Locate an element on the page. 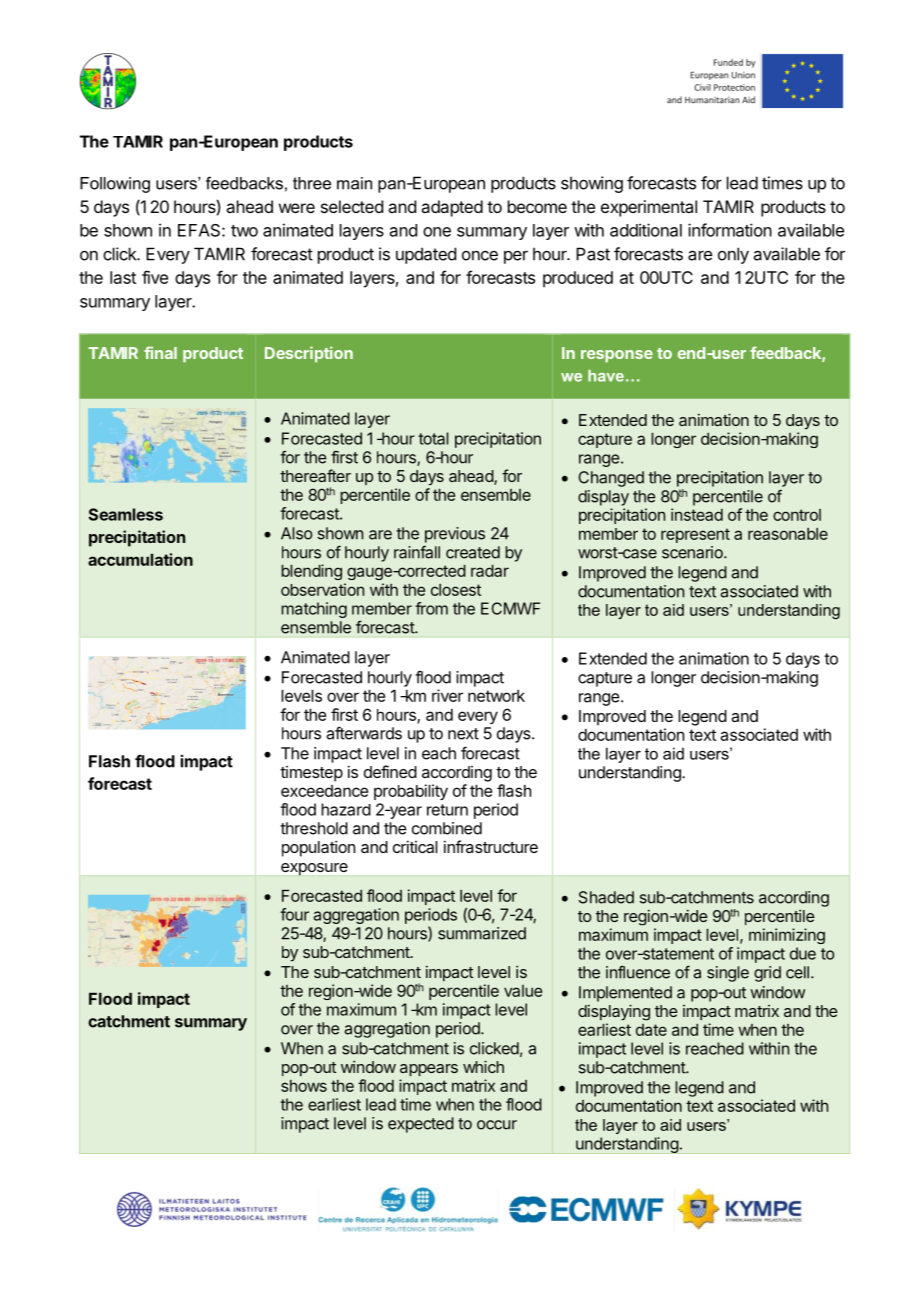 This image has height=1307, width=924. accumulation is located at coordinates (140, 559).
